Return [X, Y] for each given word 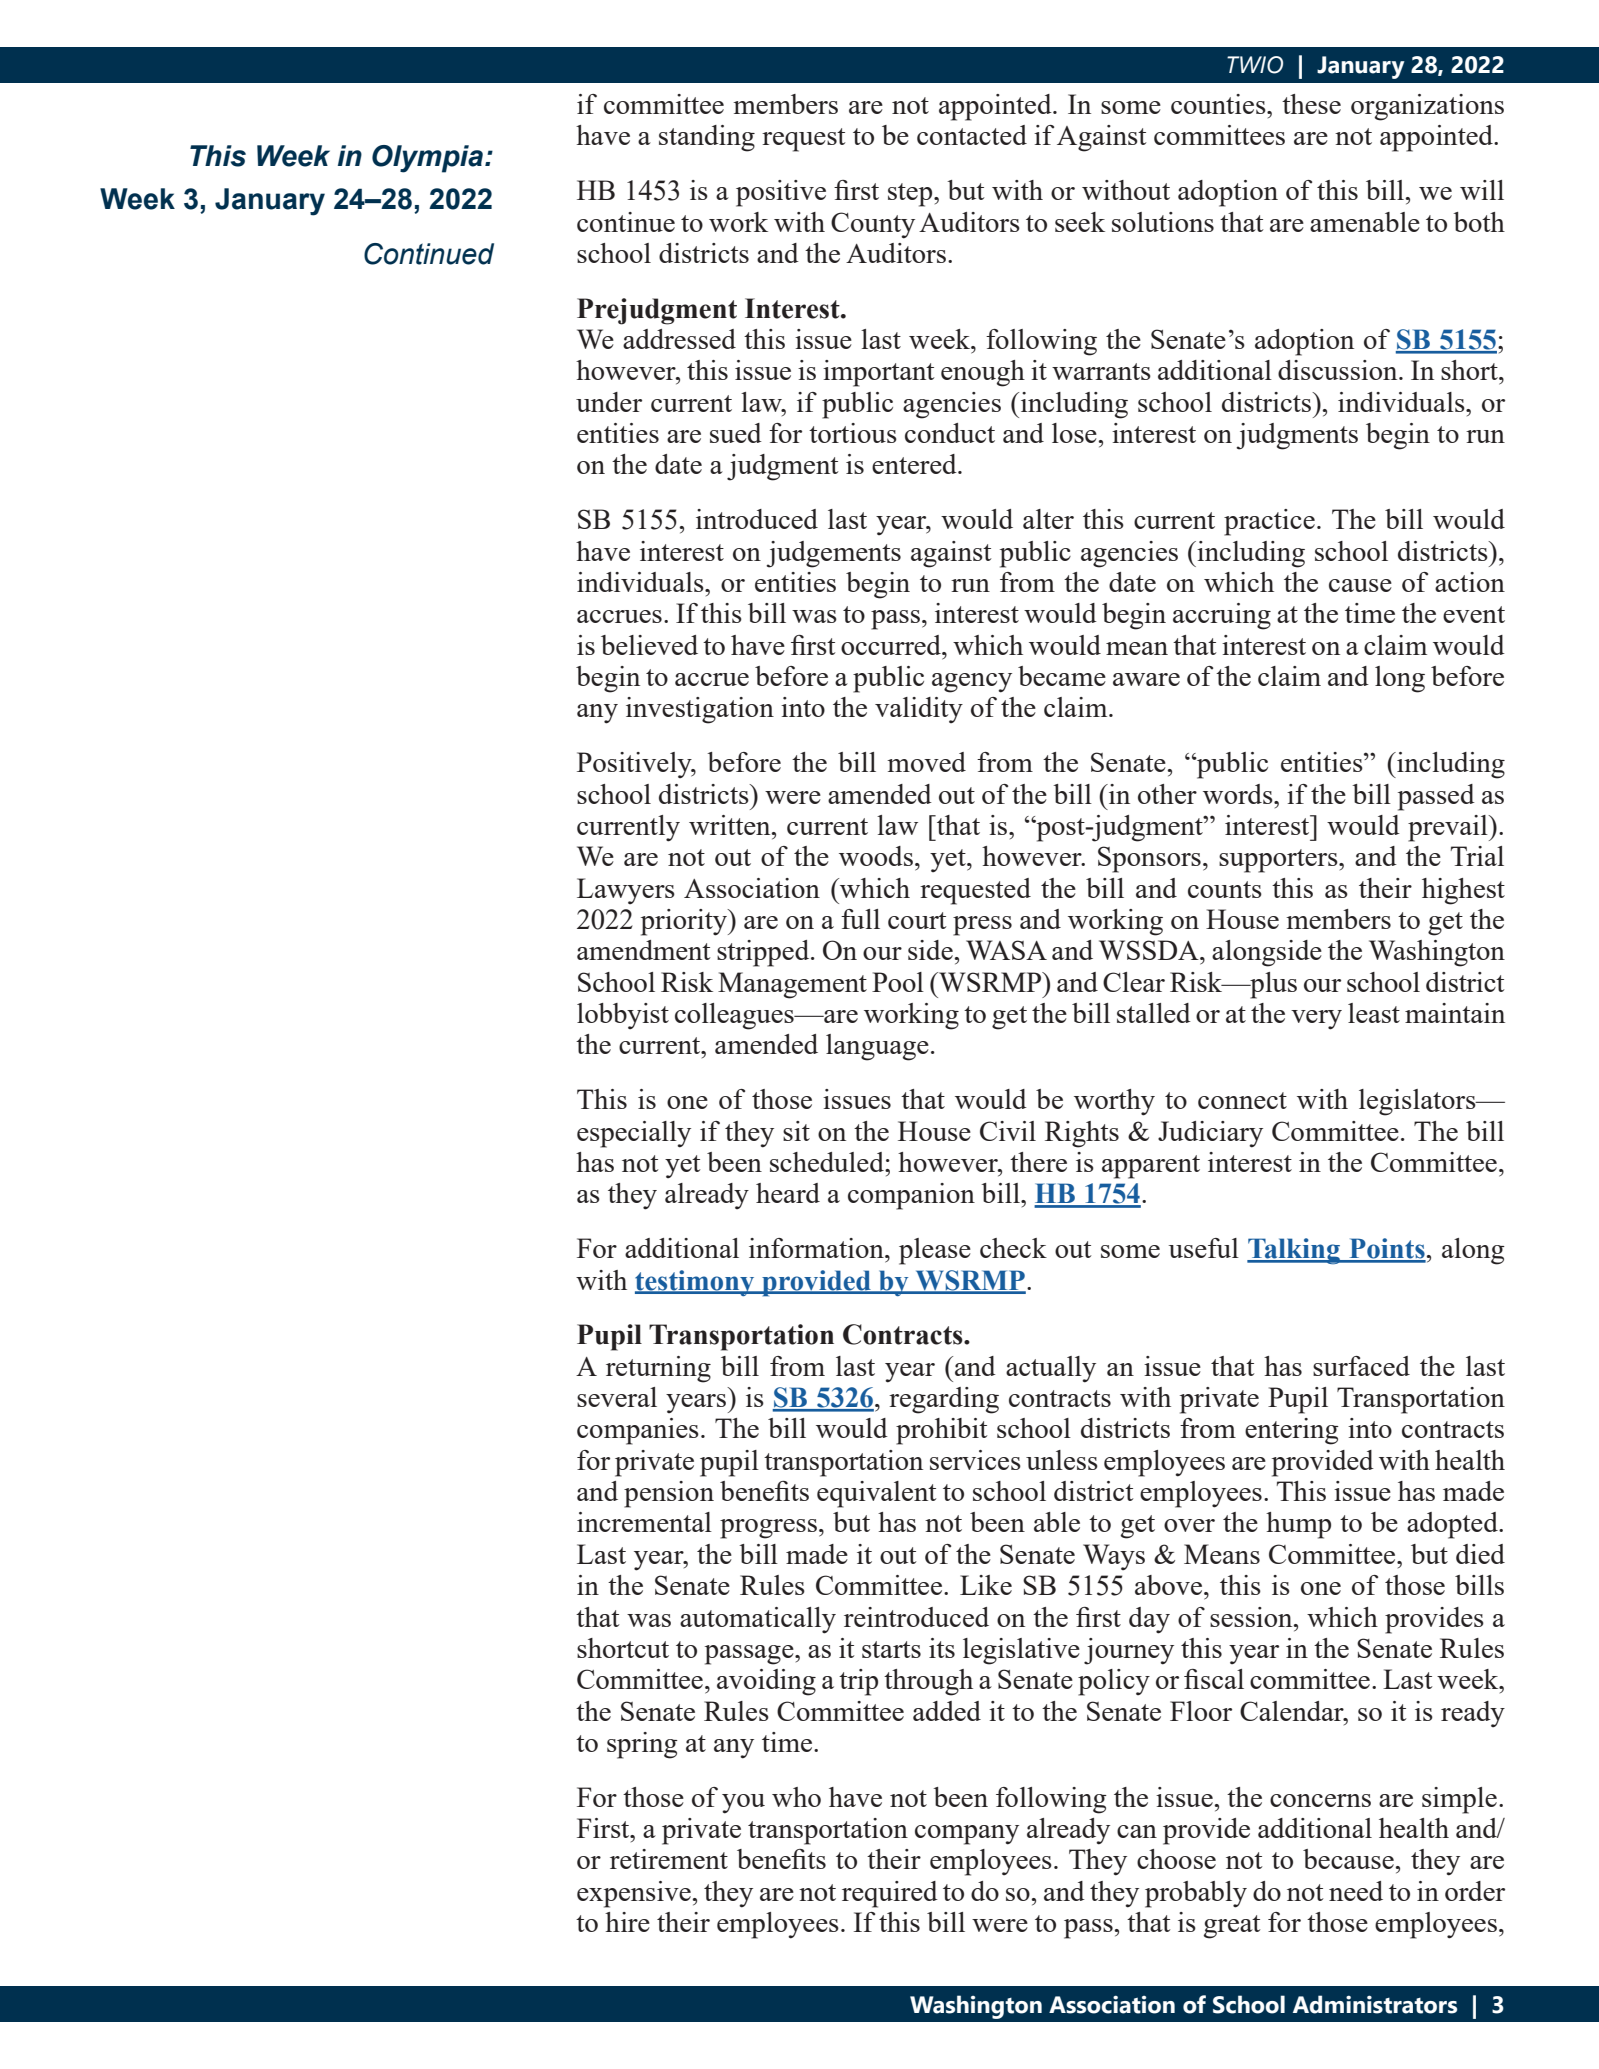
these [1311, 104]
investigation [700, 710]
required [890, 1894]
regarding [944, 1400]
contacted [972, 135]
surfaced [1361, 1366]
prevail [1449, 828]
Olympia [427, 159]
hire [627, 1922]
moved [926, 762]
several [617, 1397]
